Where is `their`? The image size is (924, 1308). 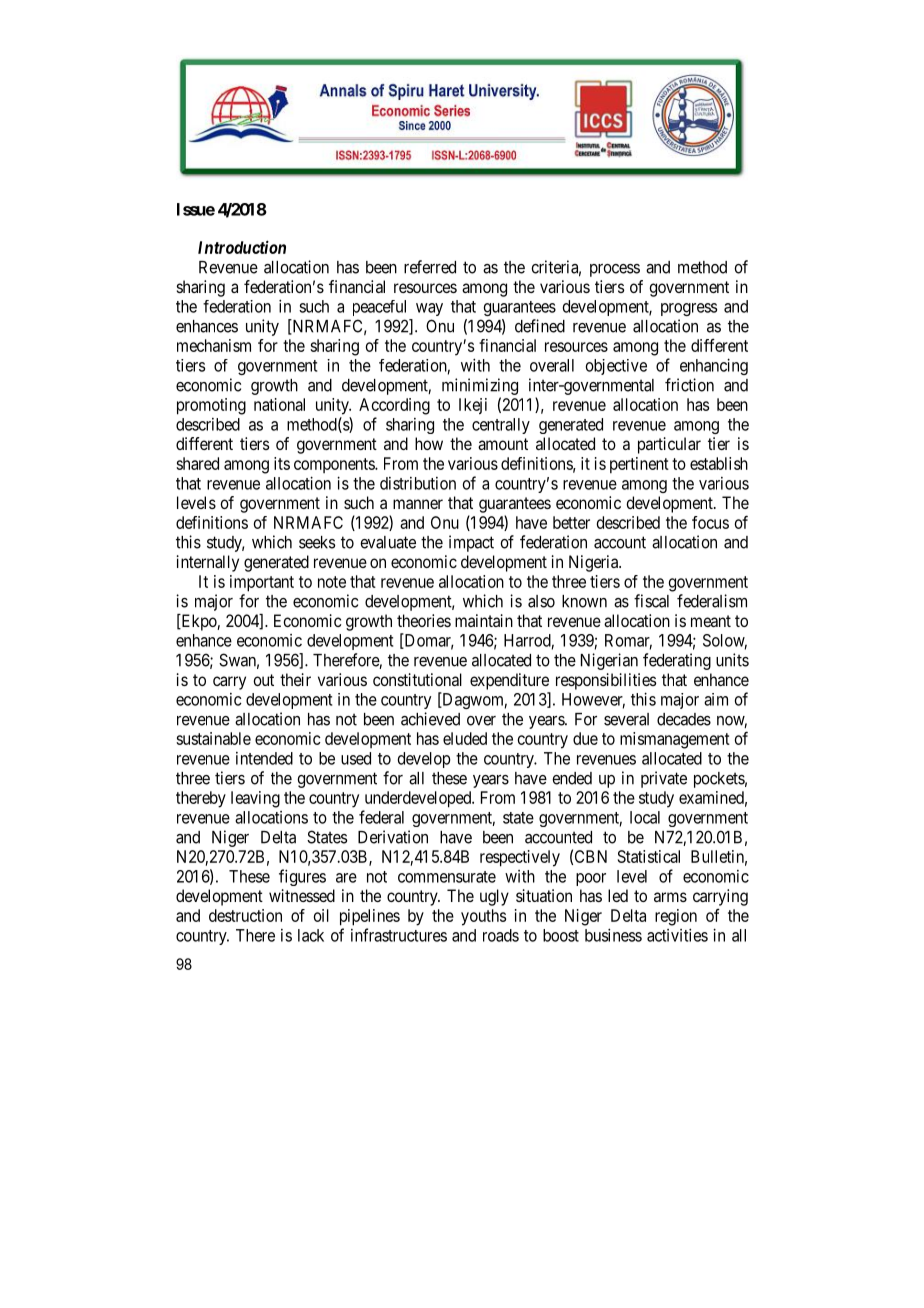
their is located at coordinates (295, 679).
